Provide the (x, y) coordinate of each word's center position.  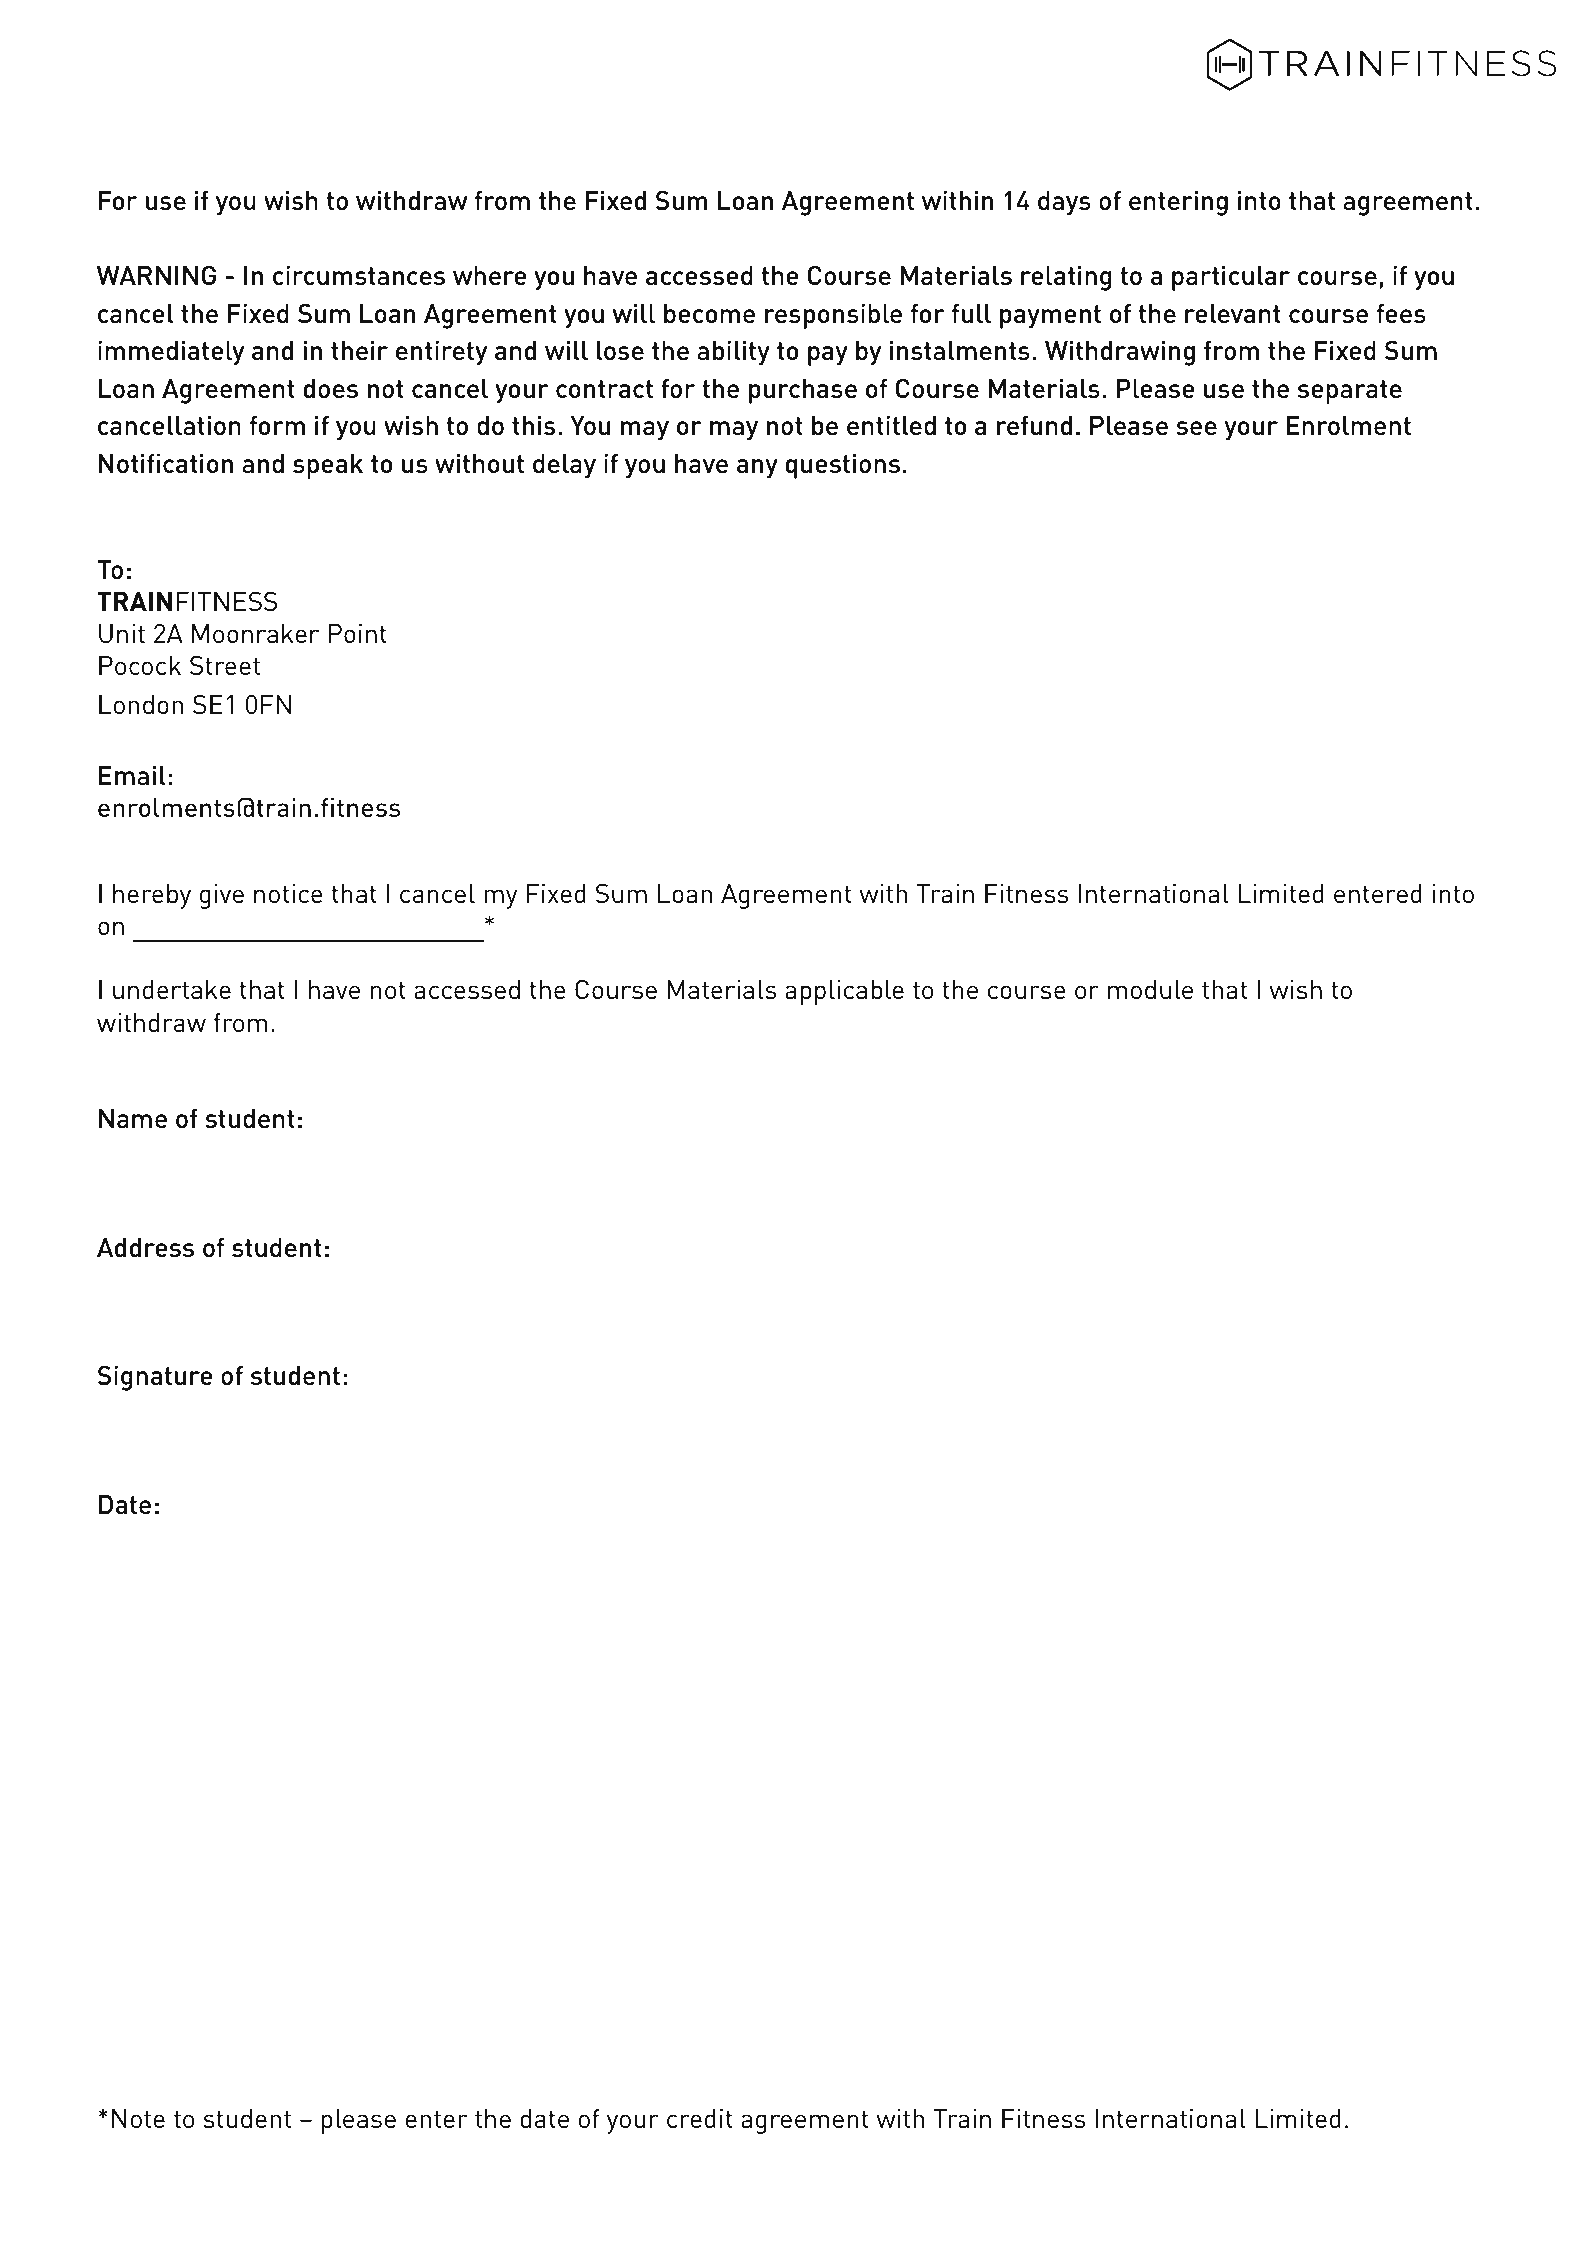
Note (138, 2118)
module (1150, 989)
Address (145, 1247)
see (1196, 428)
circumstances (359, 275)
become (709, 313)
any (757, 469)
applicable (844, 992)
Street (225, 665)
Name (133, 1118)
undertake (172, 989)
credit (700, 2118)
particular (1231, 278)
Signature (155, 1378)
